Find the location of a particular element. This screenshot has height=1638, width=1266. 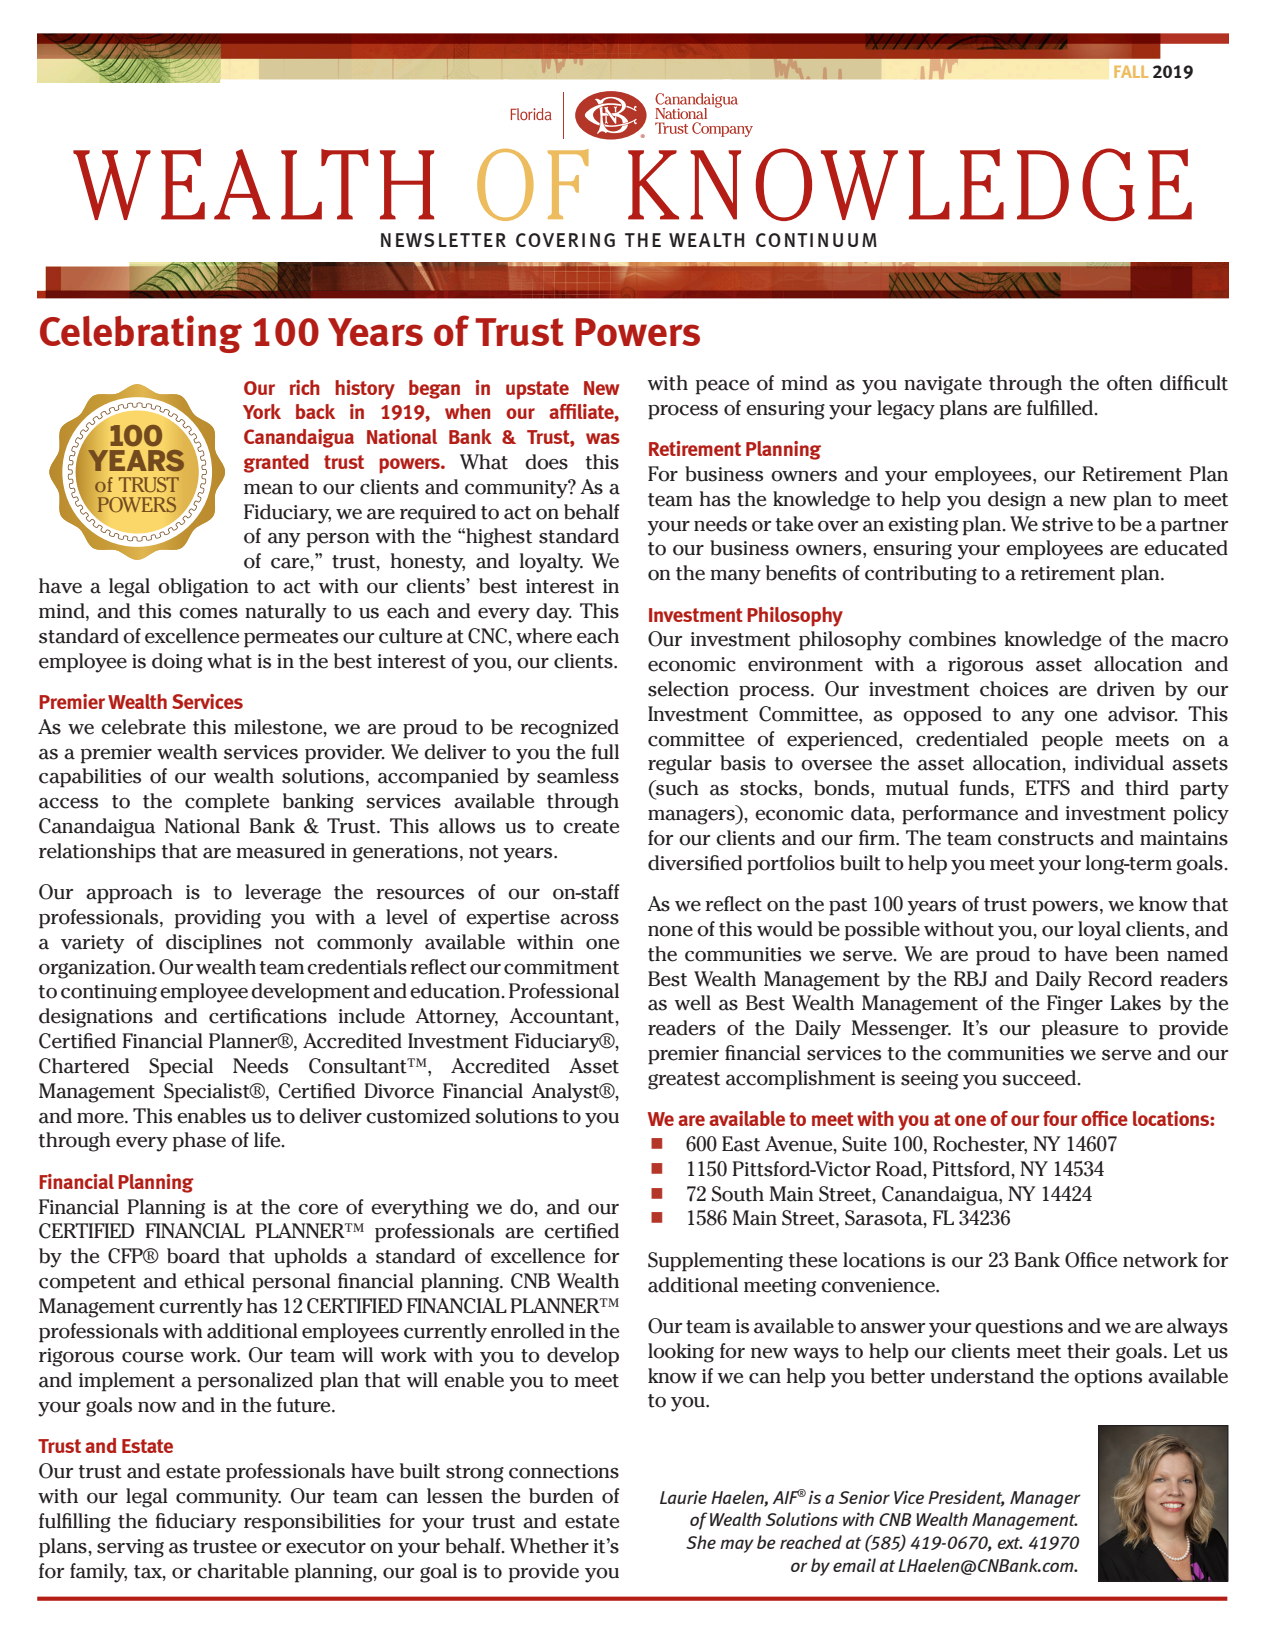

mean is located at coordinates (268, 489).
